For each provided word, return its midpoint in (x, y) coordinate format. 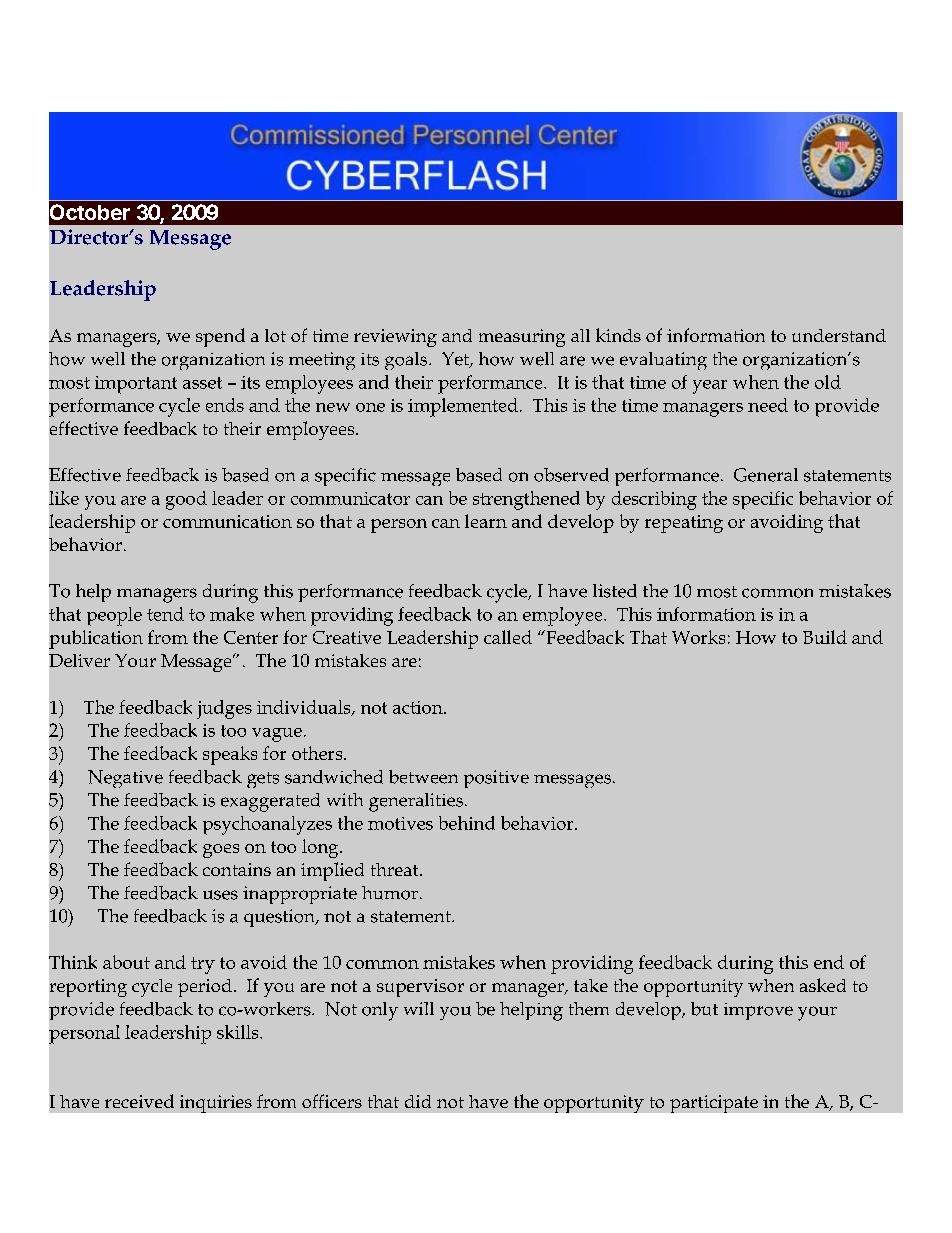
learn (486, 521)
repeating (684, 524)
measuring (522, 338)
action (419, 707)
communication (227, 521)
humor (390, 893)
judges (224, 709)
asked (823, 985)
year (710, 387)
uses (220, 895)
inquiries (216, 1104)
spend (220, 337)
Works (698, 637)
